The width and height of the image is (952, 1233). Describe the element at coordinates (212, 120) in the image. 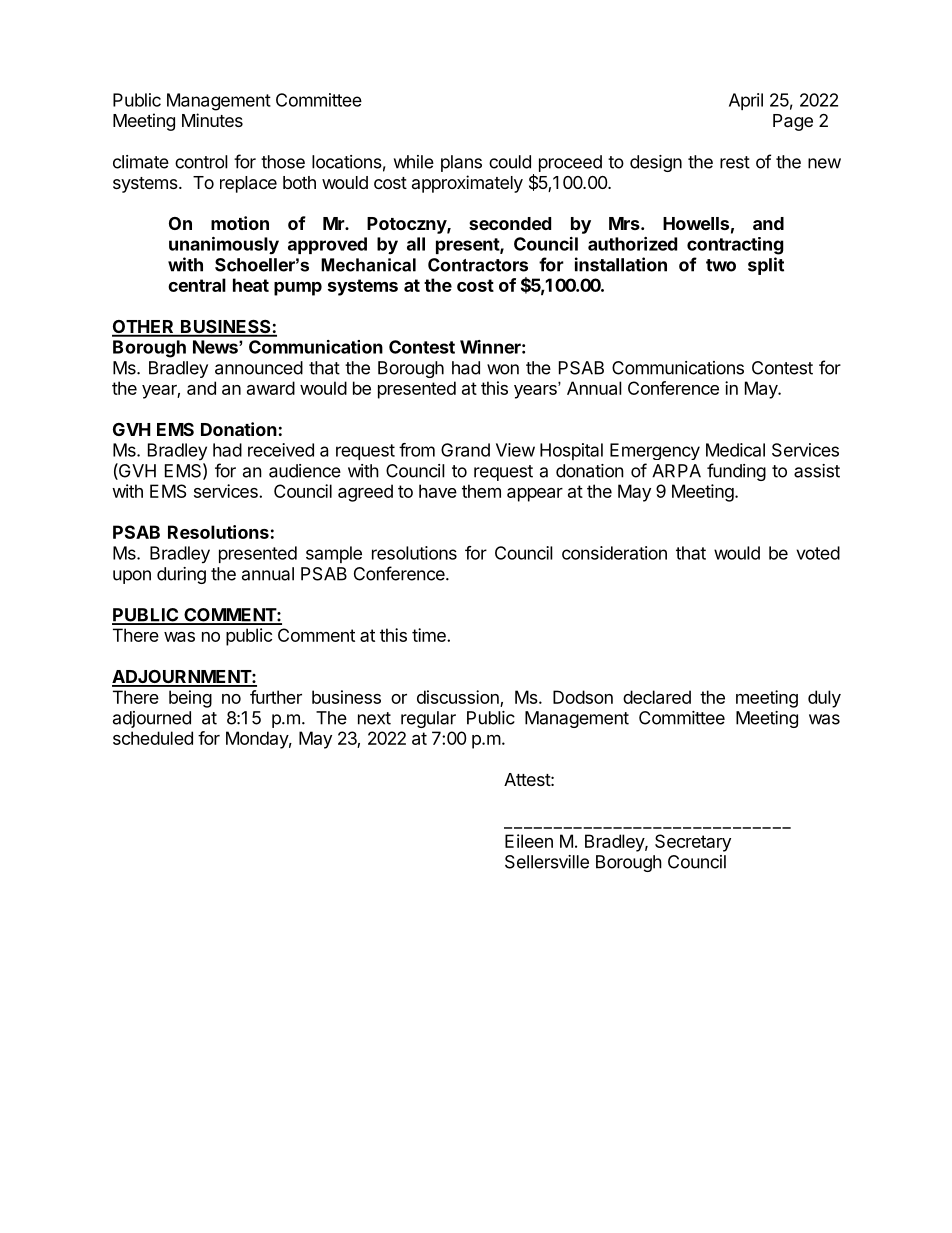

I see `Minutes` at that location.
